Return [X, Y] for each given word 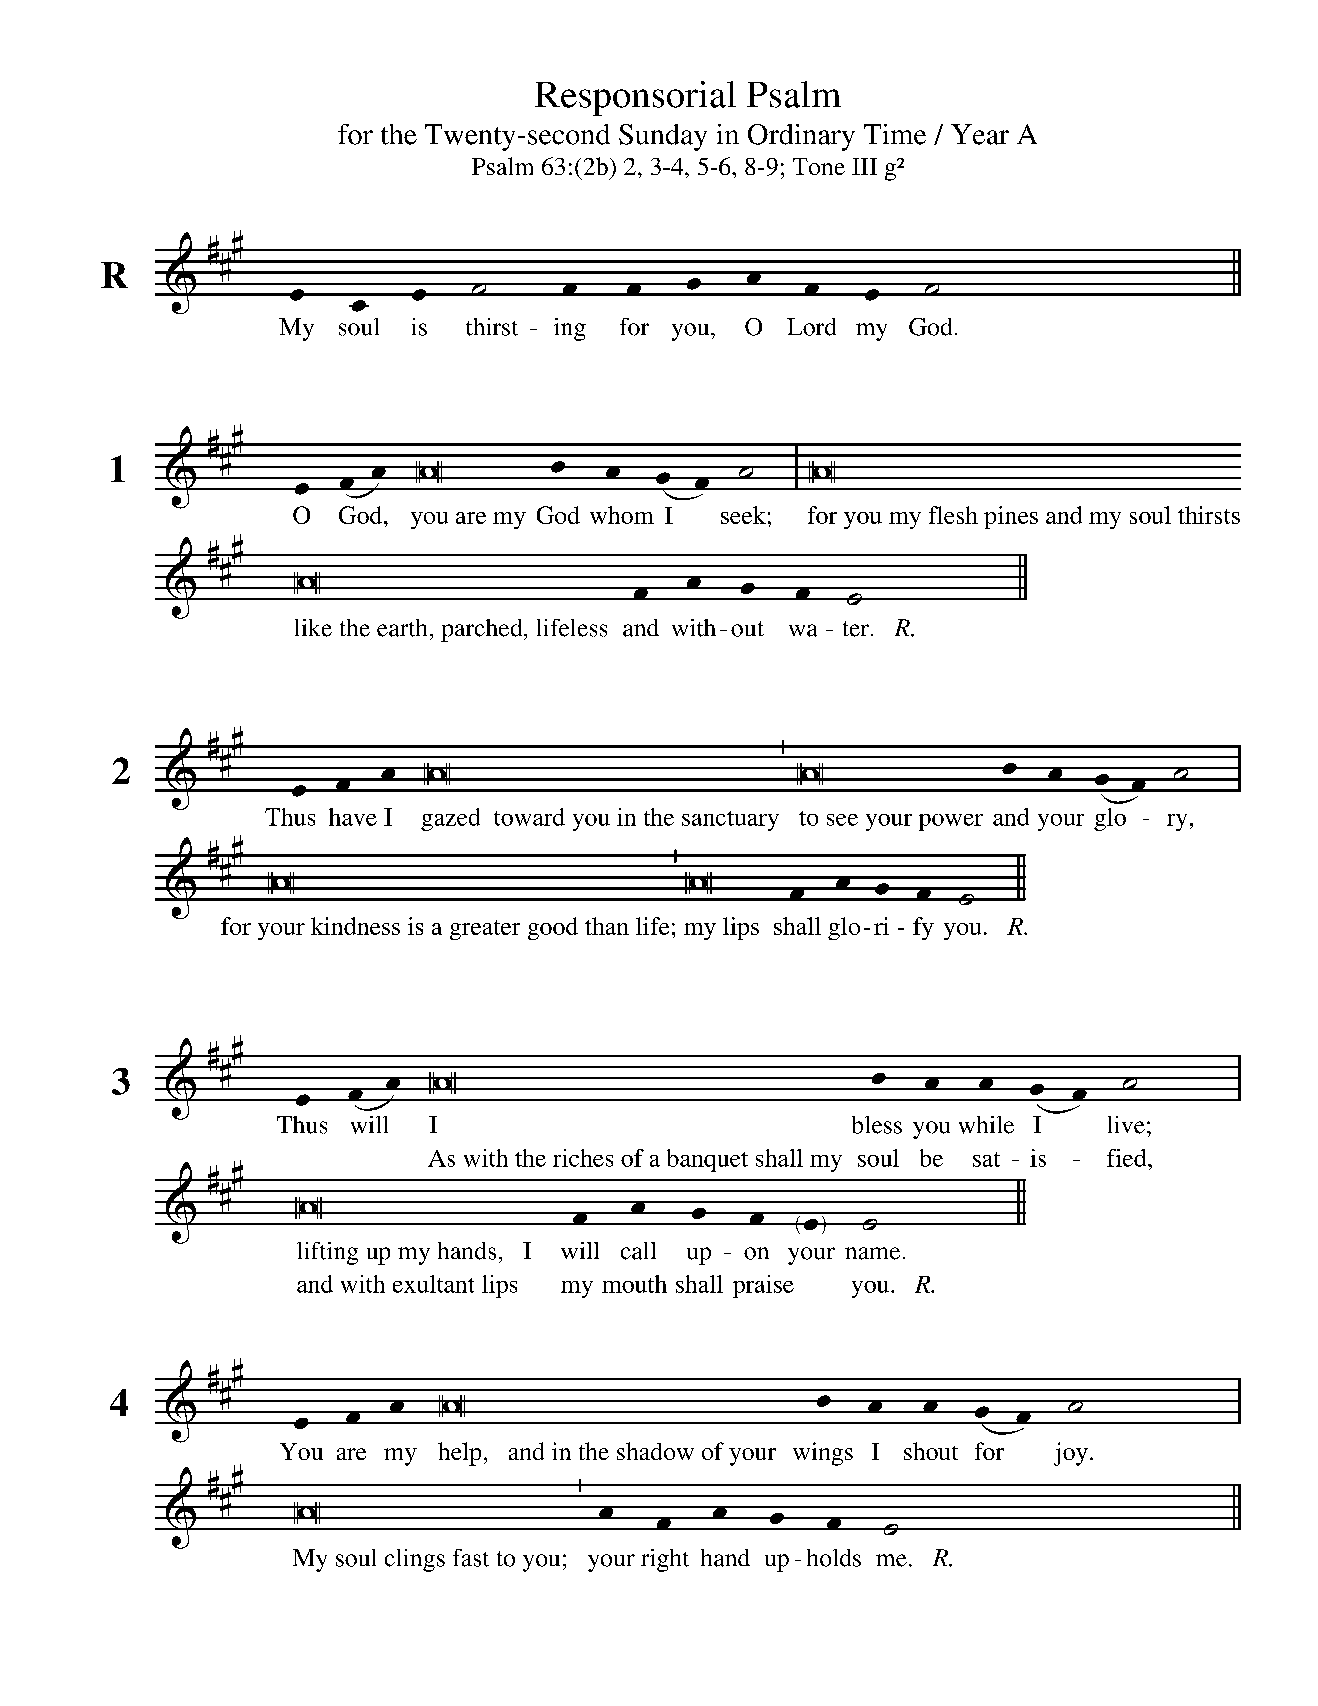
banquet [707, 1160]
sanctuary [730, 821]
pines [1011, 517]
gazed [450, 819]
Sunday [663, 137]
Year [980, 134]
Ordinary [801, 137]
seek [743, 515]
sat [986, 1159]
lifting [327, 1253]
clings [415, 1560]
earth [402, 628]
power [951, 822]
